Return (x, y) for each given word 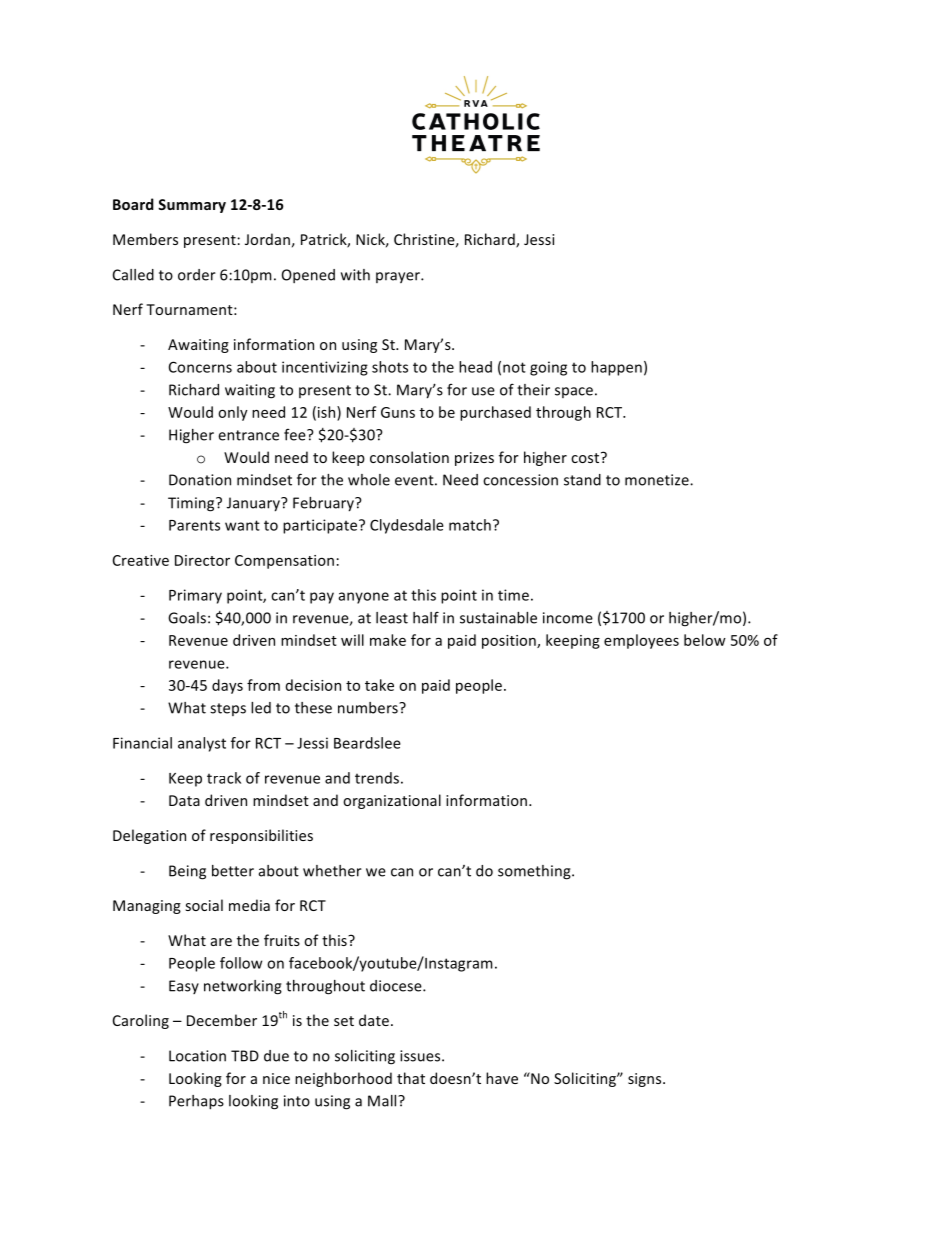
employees (641, 641)
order (197, 275)
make (388, 640)
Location (197, 1056)
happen (616, 368)
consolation (409, 457)
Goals (187, 618)
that (411, 1078)
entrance (248, 435)
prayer (399, 277)
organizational (392, 801)
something (535, 872)
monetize (658, 480)
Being (187, 872)
